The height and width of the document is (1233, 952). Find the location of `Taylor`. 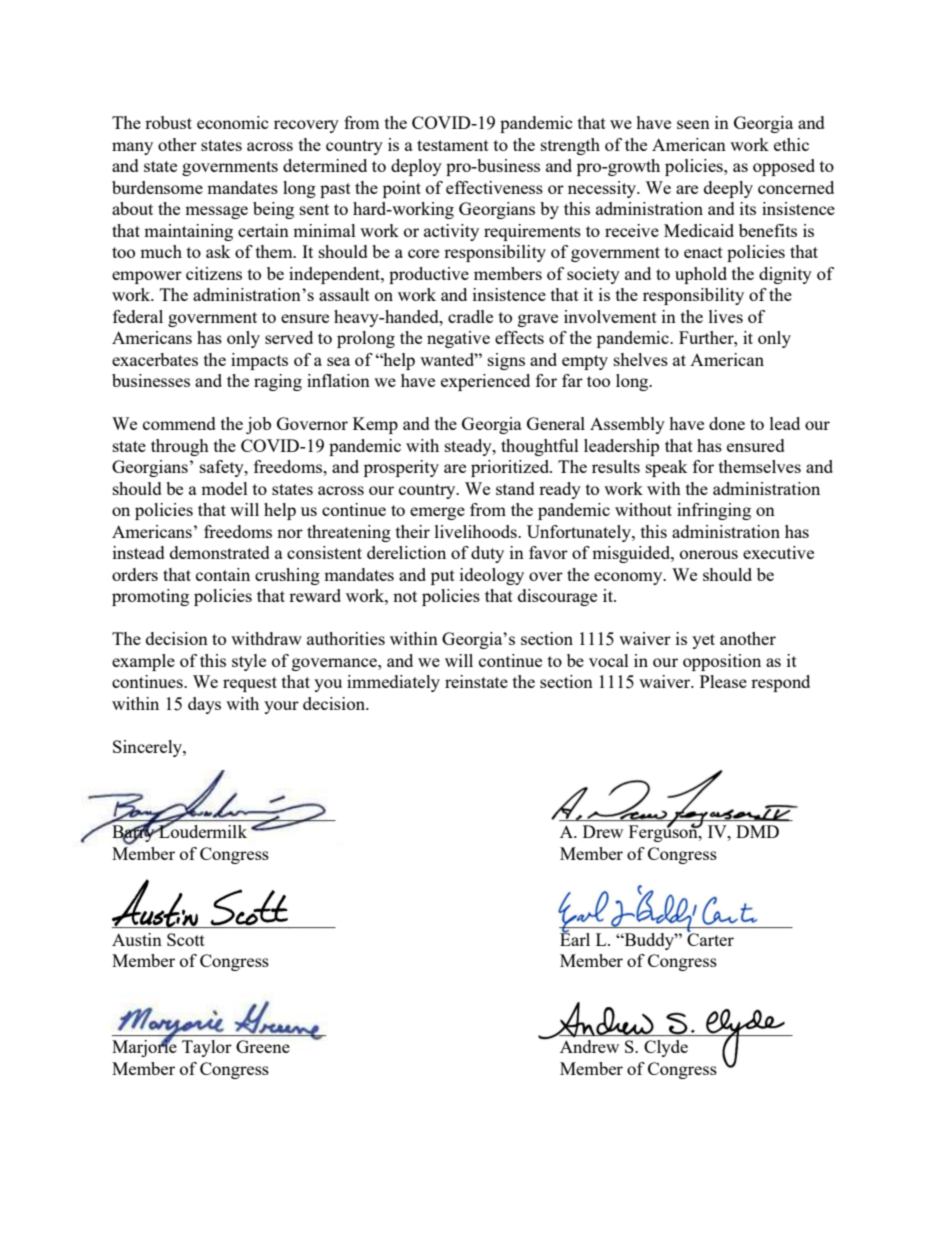

Taylor is located at coordinates (207, 1048).
